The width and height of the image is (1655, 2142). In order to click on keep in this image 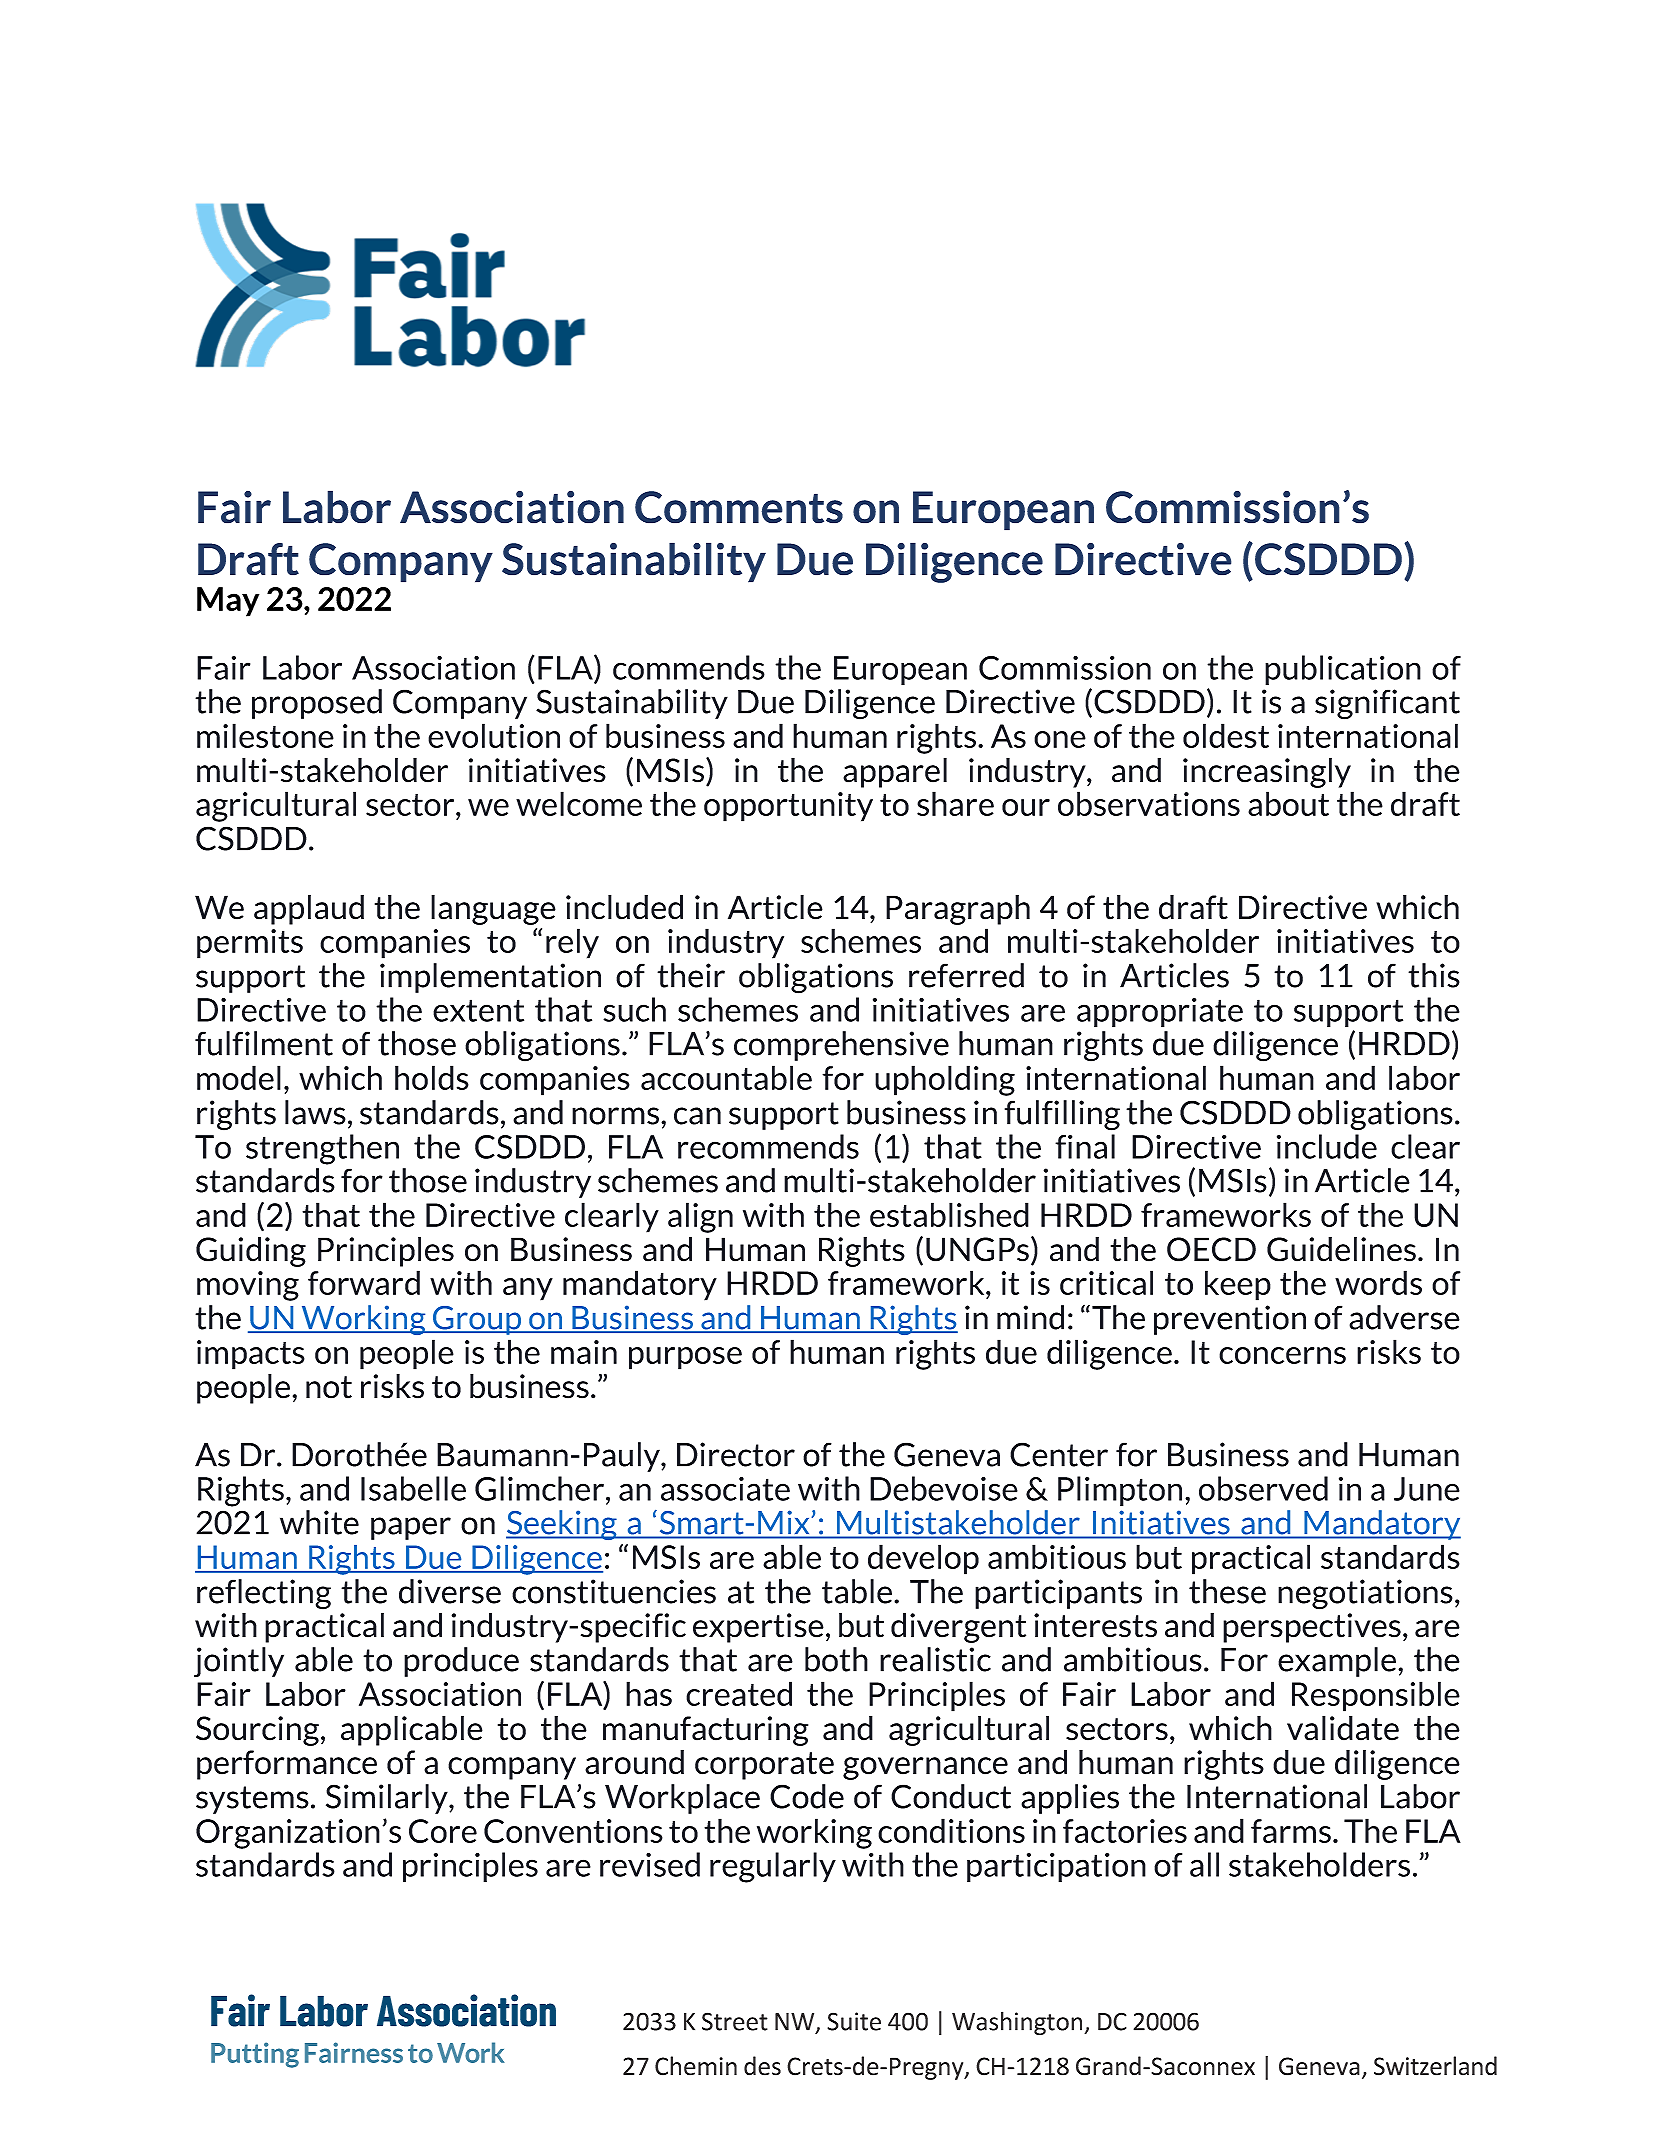, I will do `click(1238, 1285)`.
